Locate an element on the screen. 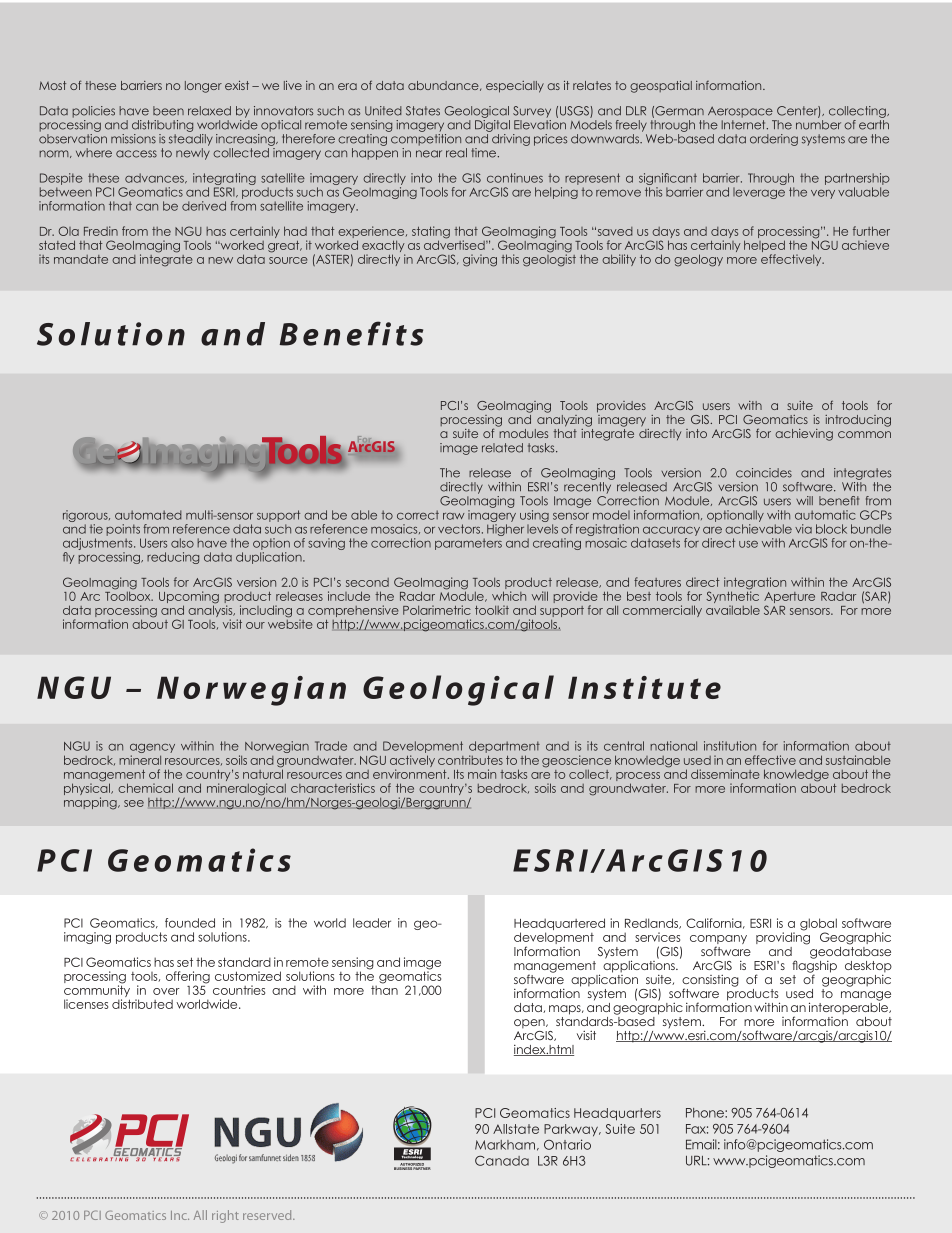  ordering is located at coordinates (774, 140).
